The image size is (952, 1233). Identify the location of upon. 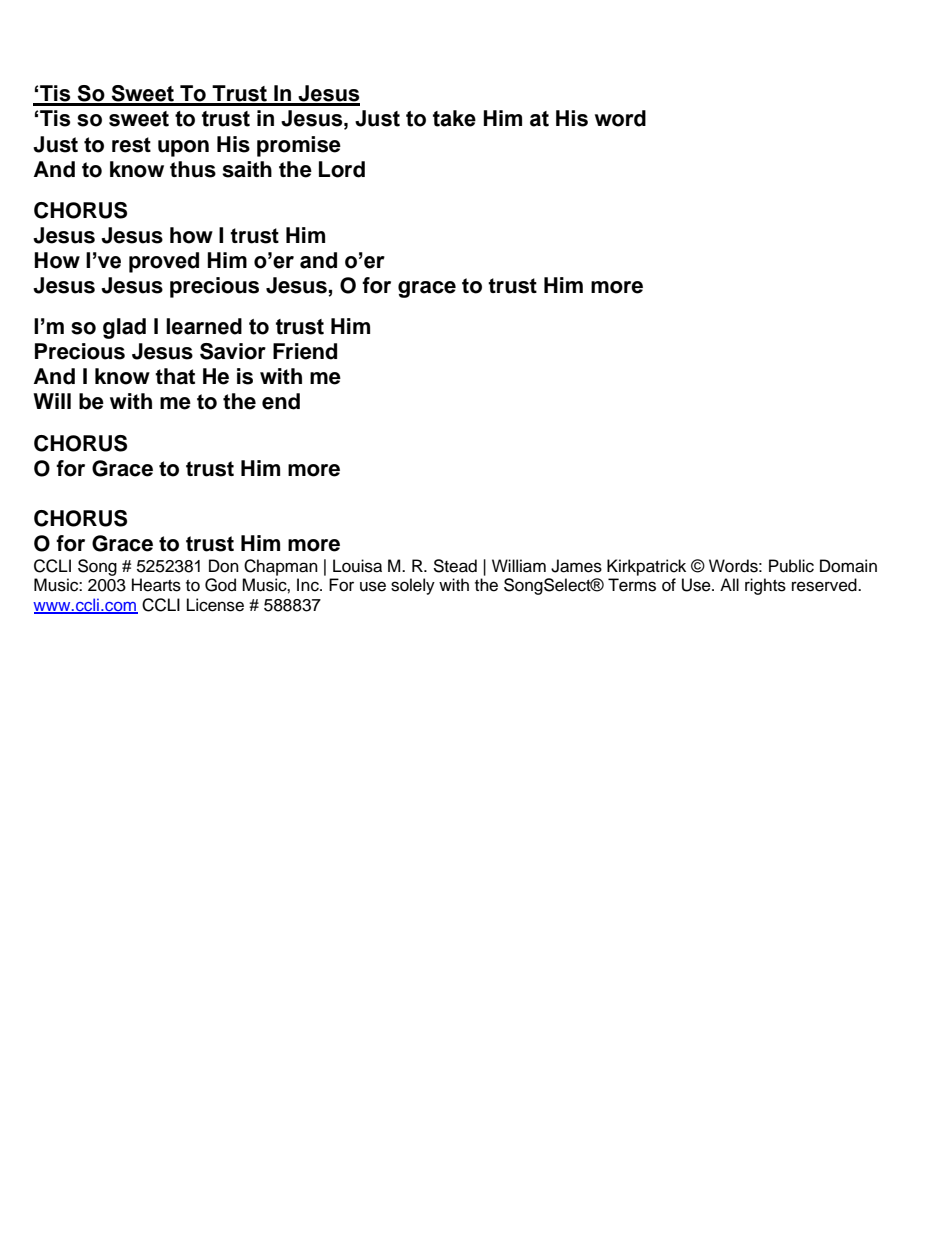
(183, 148).
